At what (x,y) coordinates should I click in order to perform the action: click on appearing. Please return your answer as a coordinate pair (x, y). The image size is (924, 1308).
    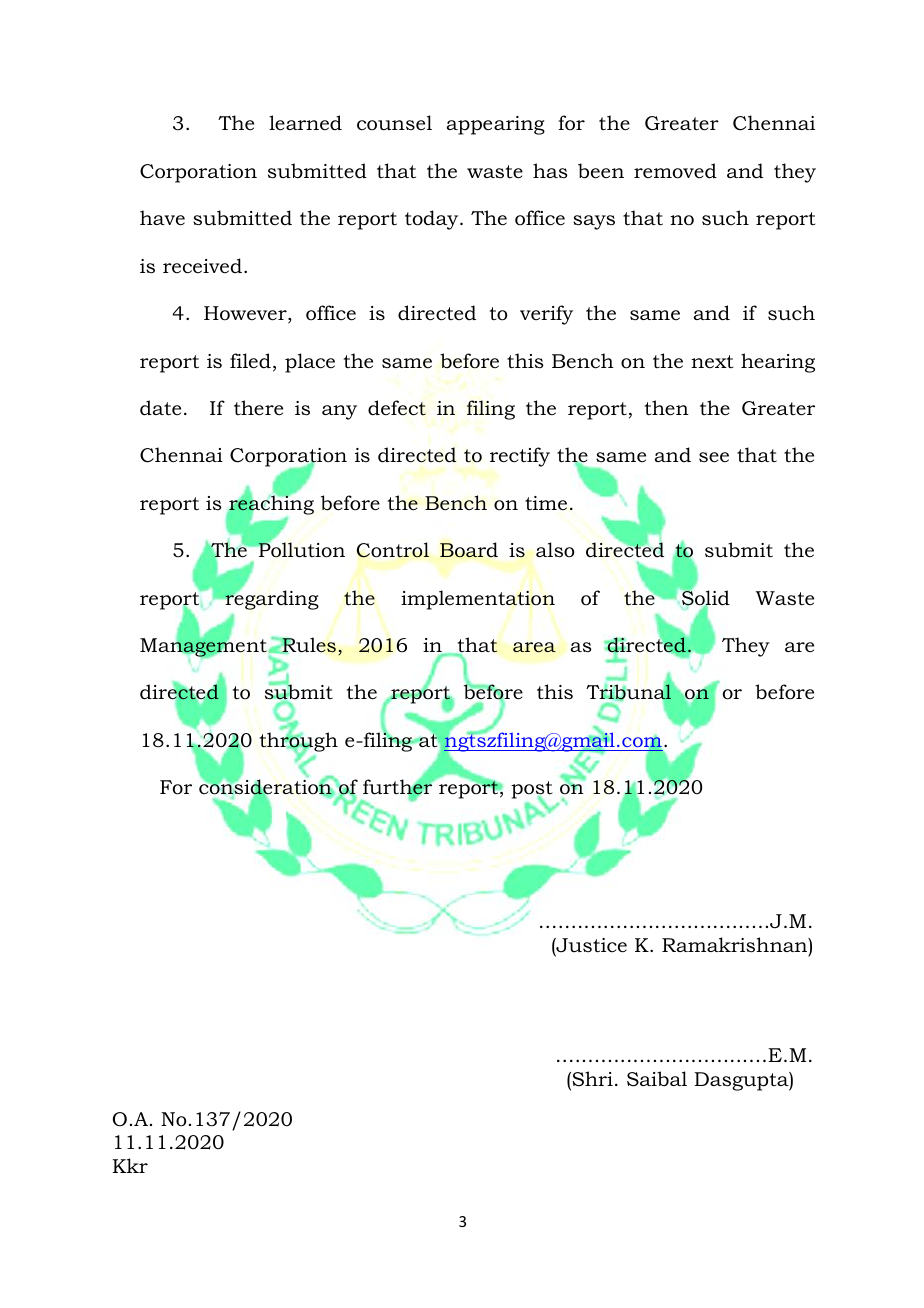
    Looking at the image, I should click on (496, 125).
